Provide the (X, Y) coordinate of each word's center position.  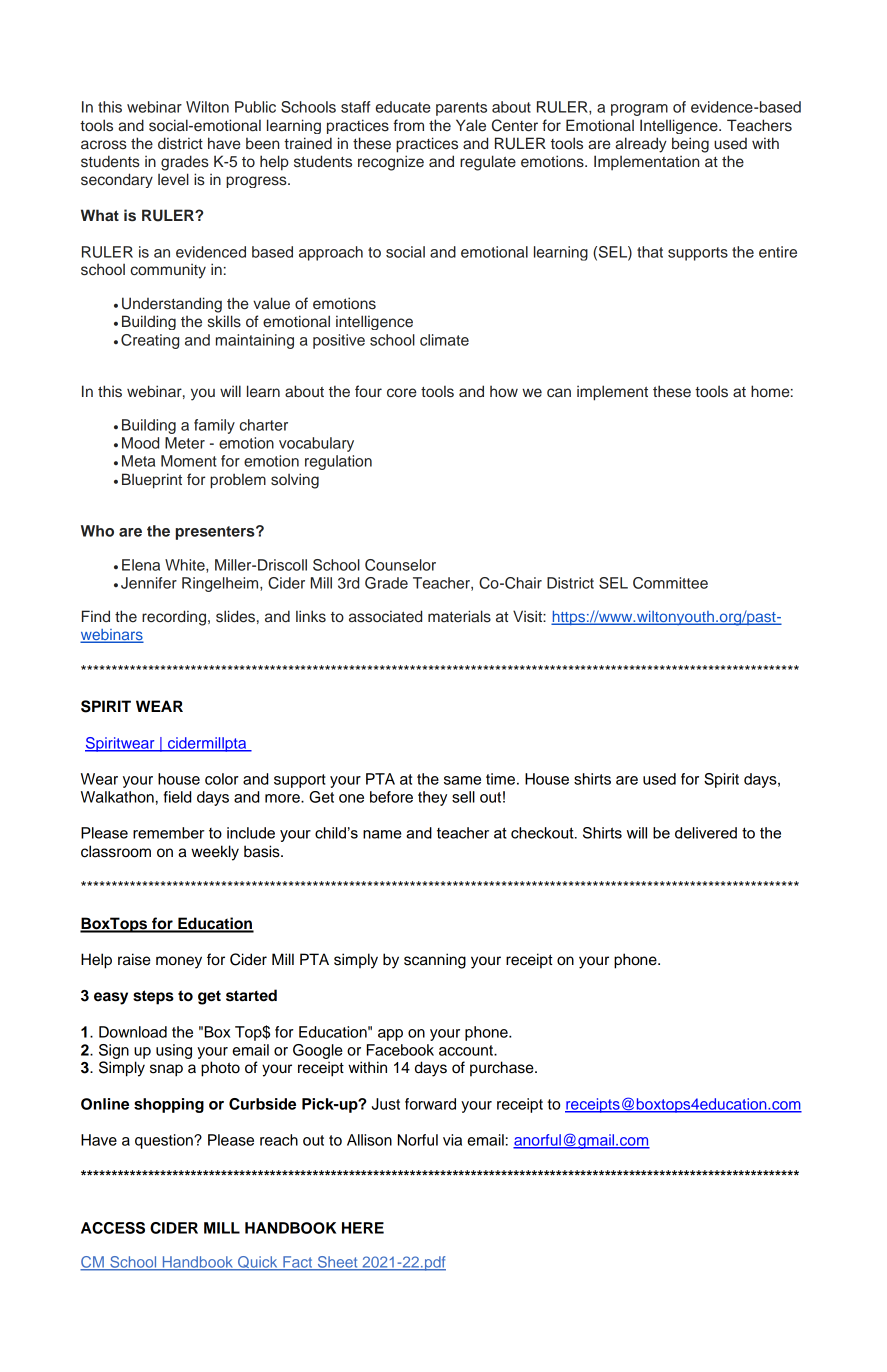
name (382, 834)
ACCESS (113, 1228)
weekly (215, 853)
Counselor (400, 565)
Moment (189, 461)
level (173, 179)
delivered (706, 833)
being (690, 145)
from (408, 125)
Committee (670, 583)
